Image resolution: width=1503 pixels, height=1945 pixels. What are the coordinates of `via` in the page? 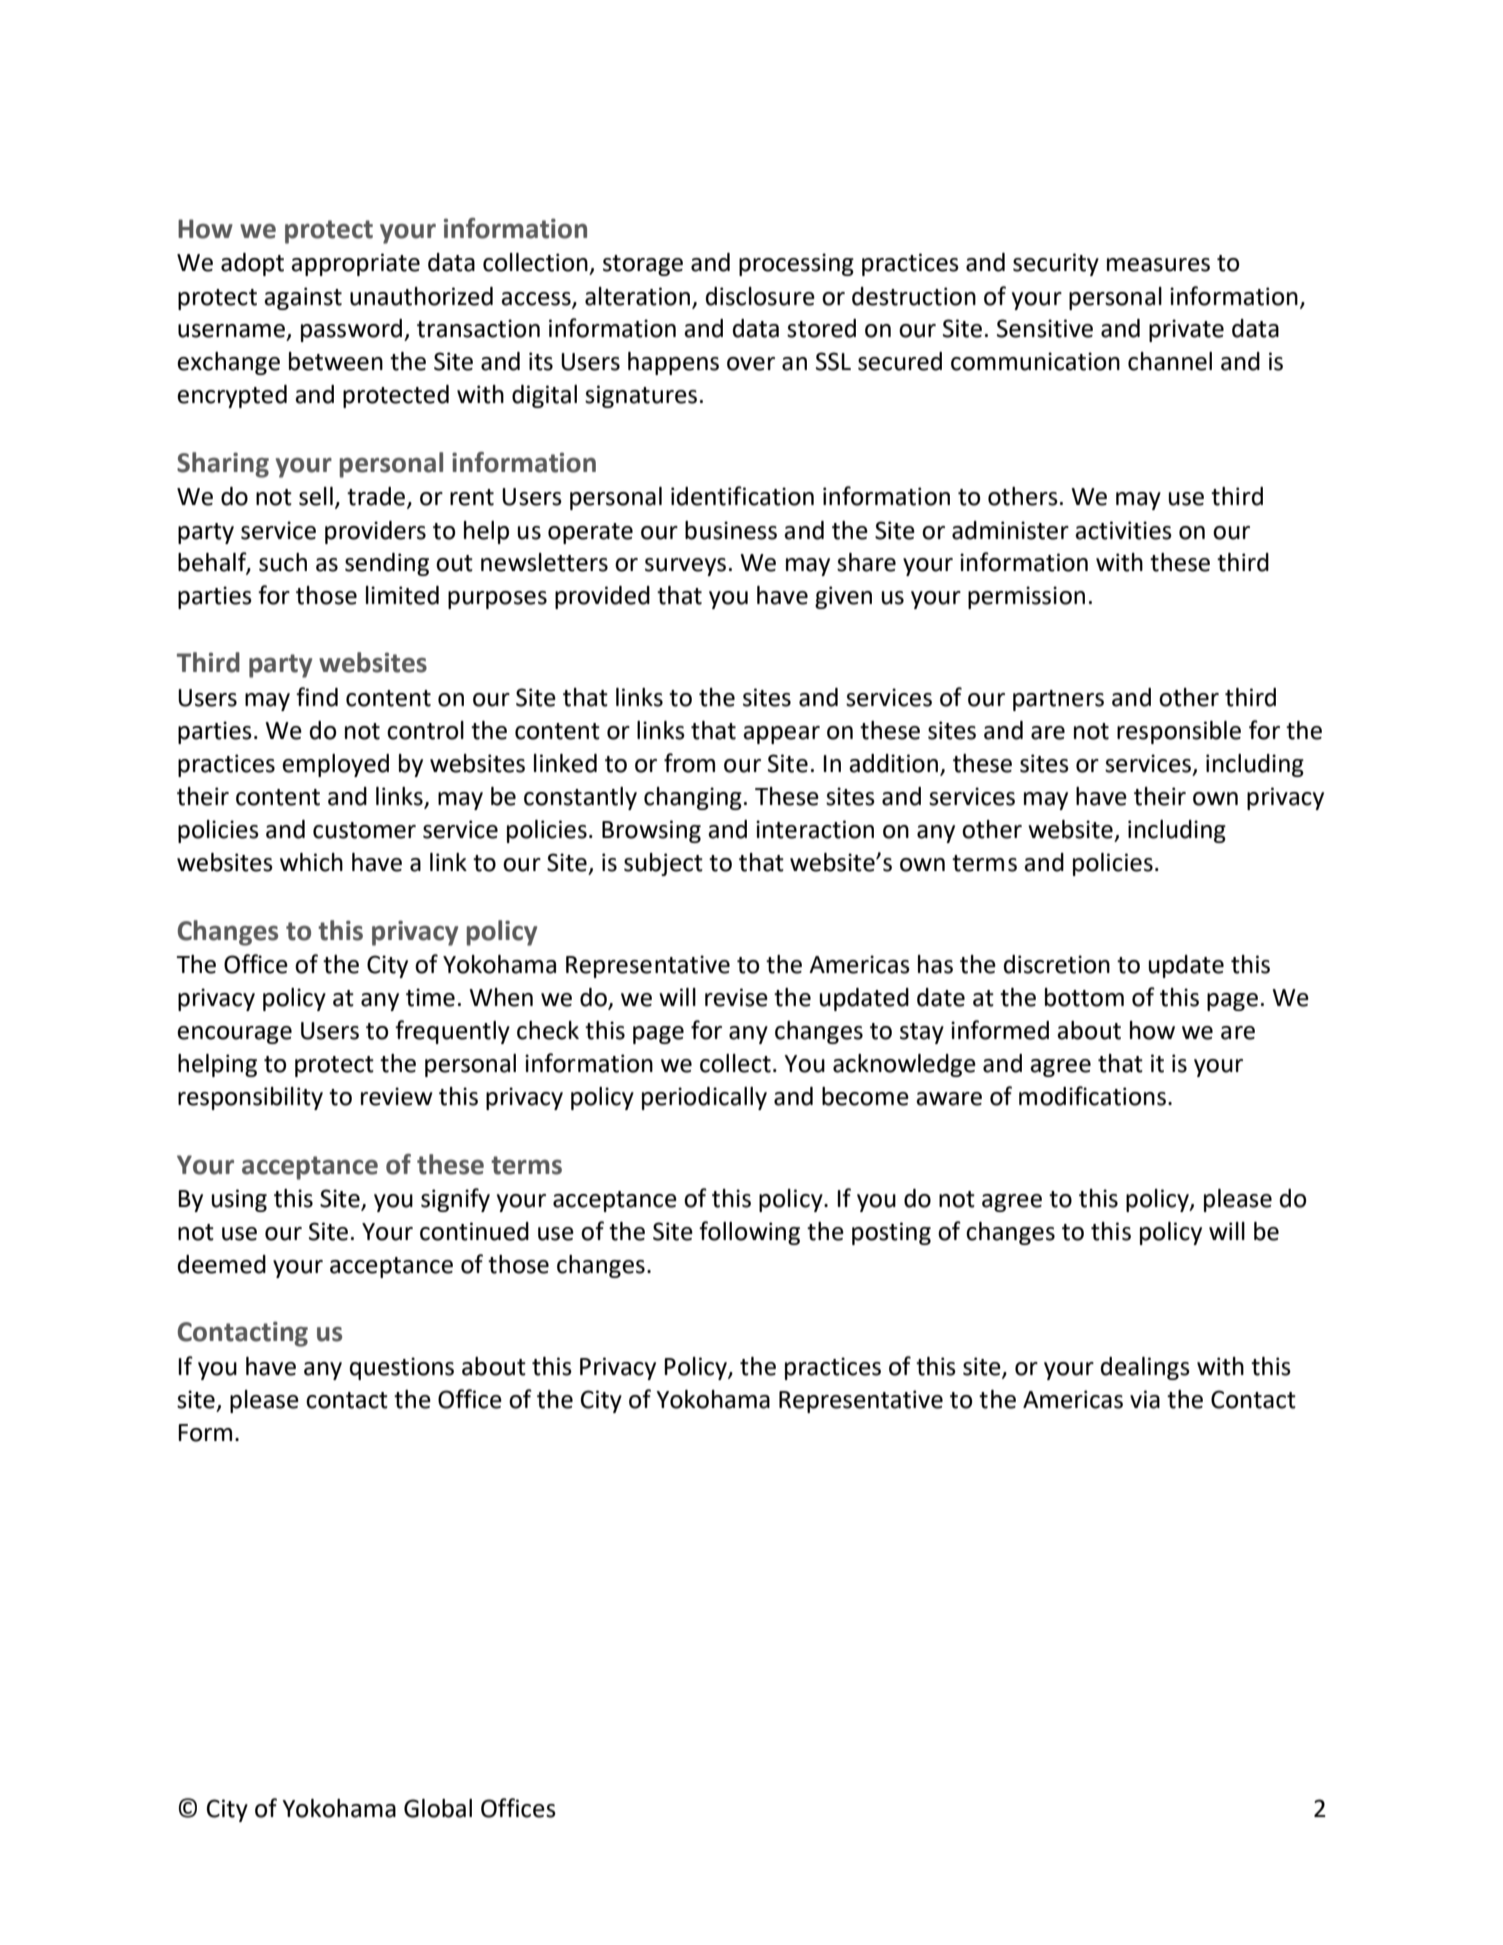 It's located at (1145, 1399).
